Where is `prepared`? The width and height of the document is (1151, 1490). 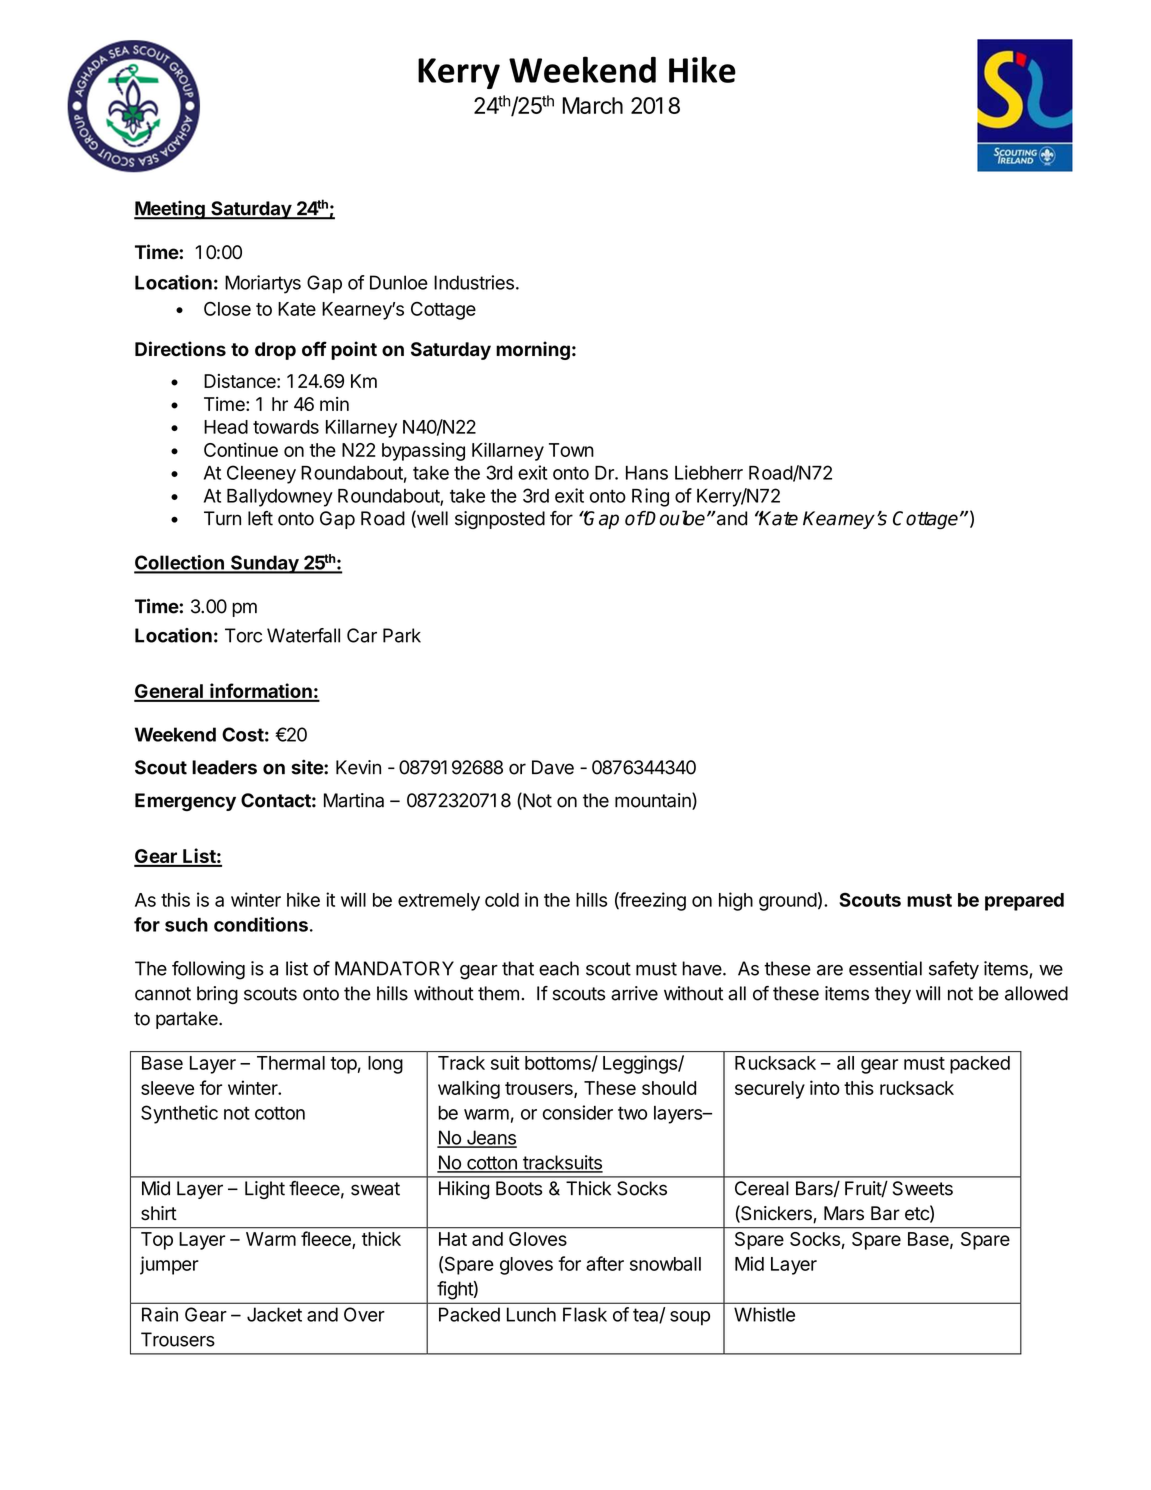 prepared is located at coordinates (1024, 902).
